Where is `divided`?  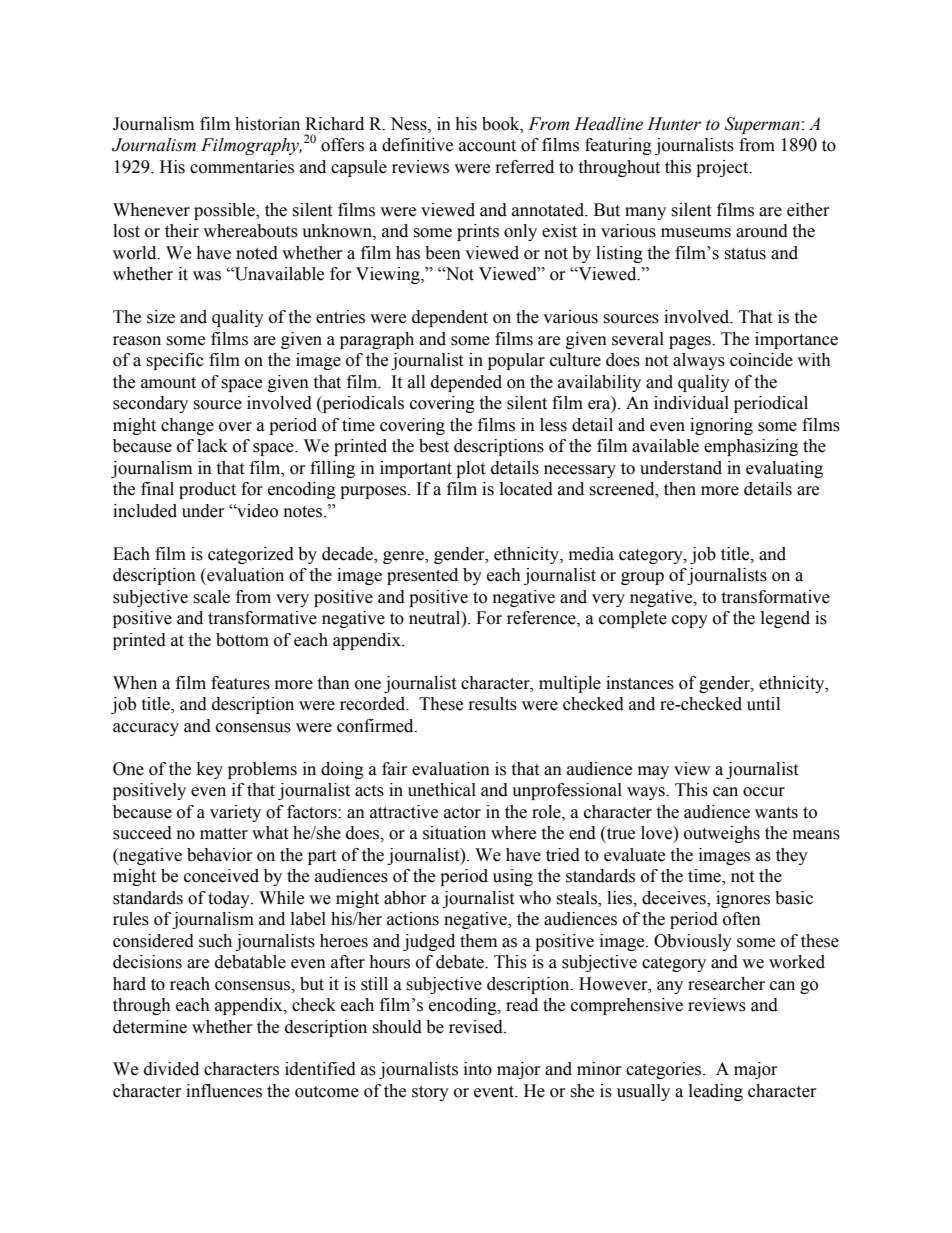
divided is located at coordinates (171, 1069).
